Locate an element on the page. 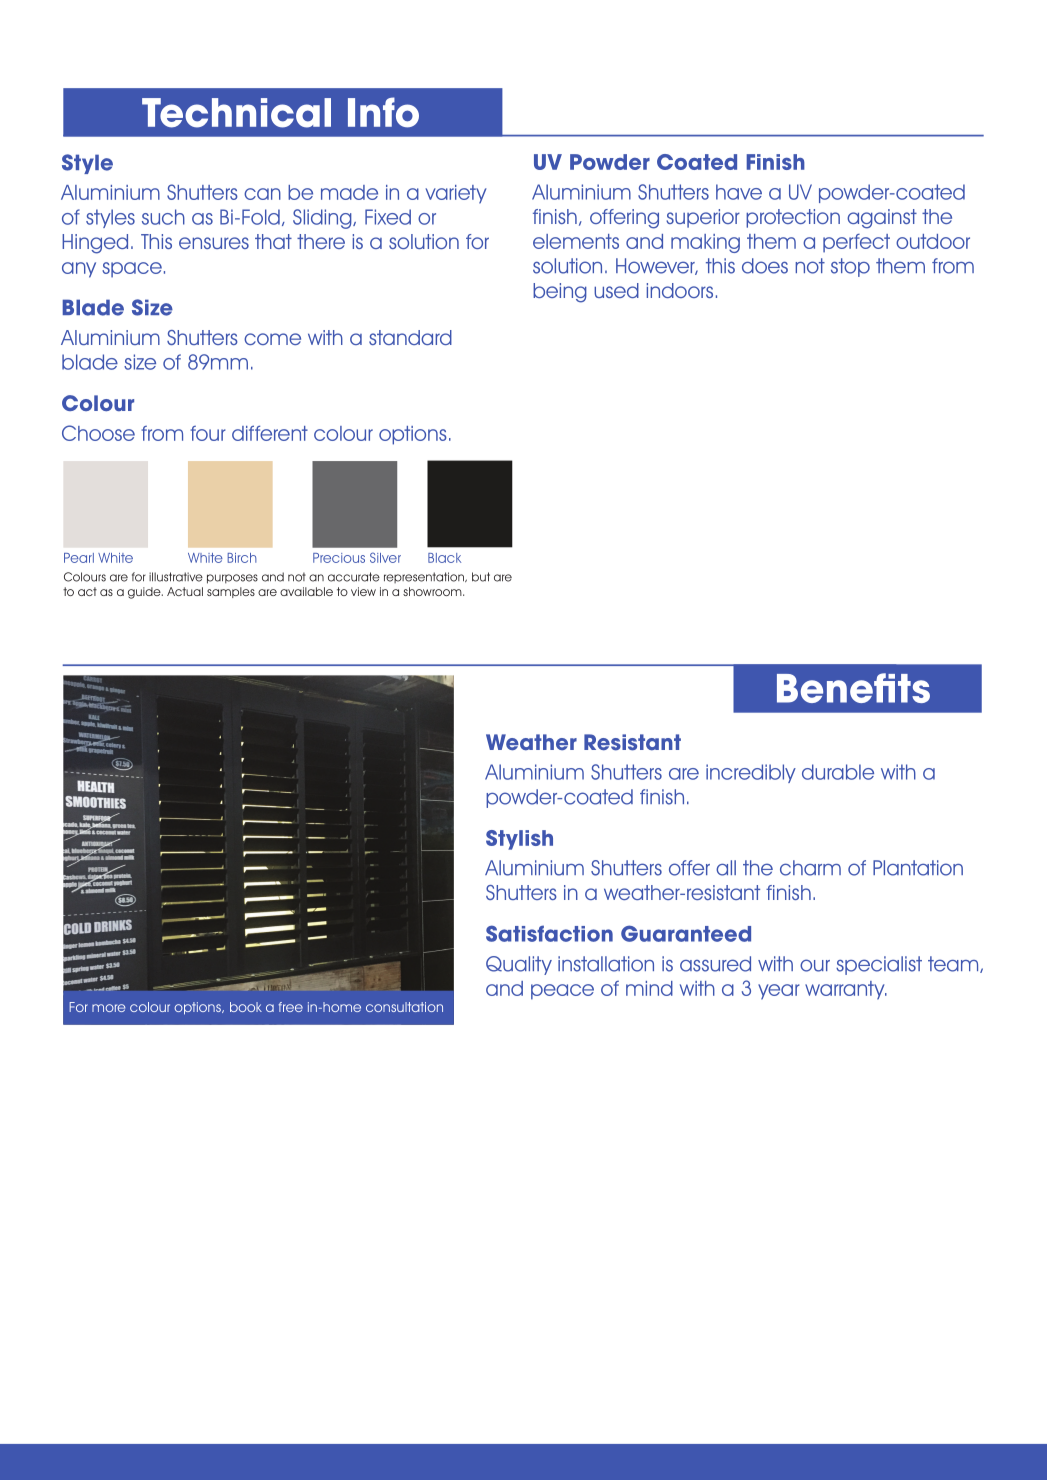  indoors is located at coordinates (680, 290).
